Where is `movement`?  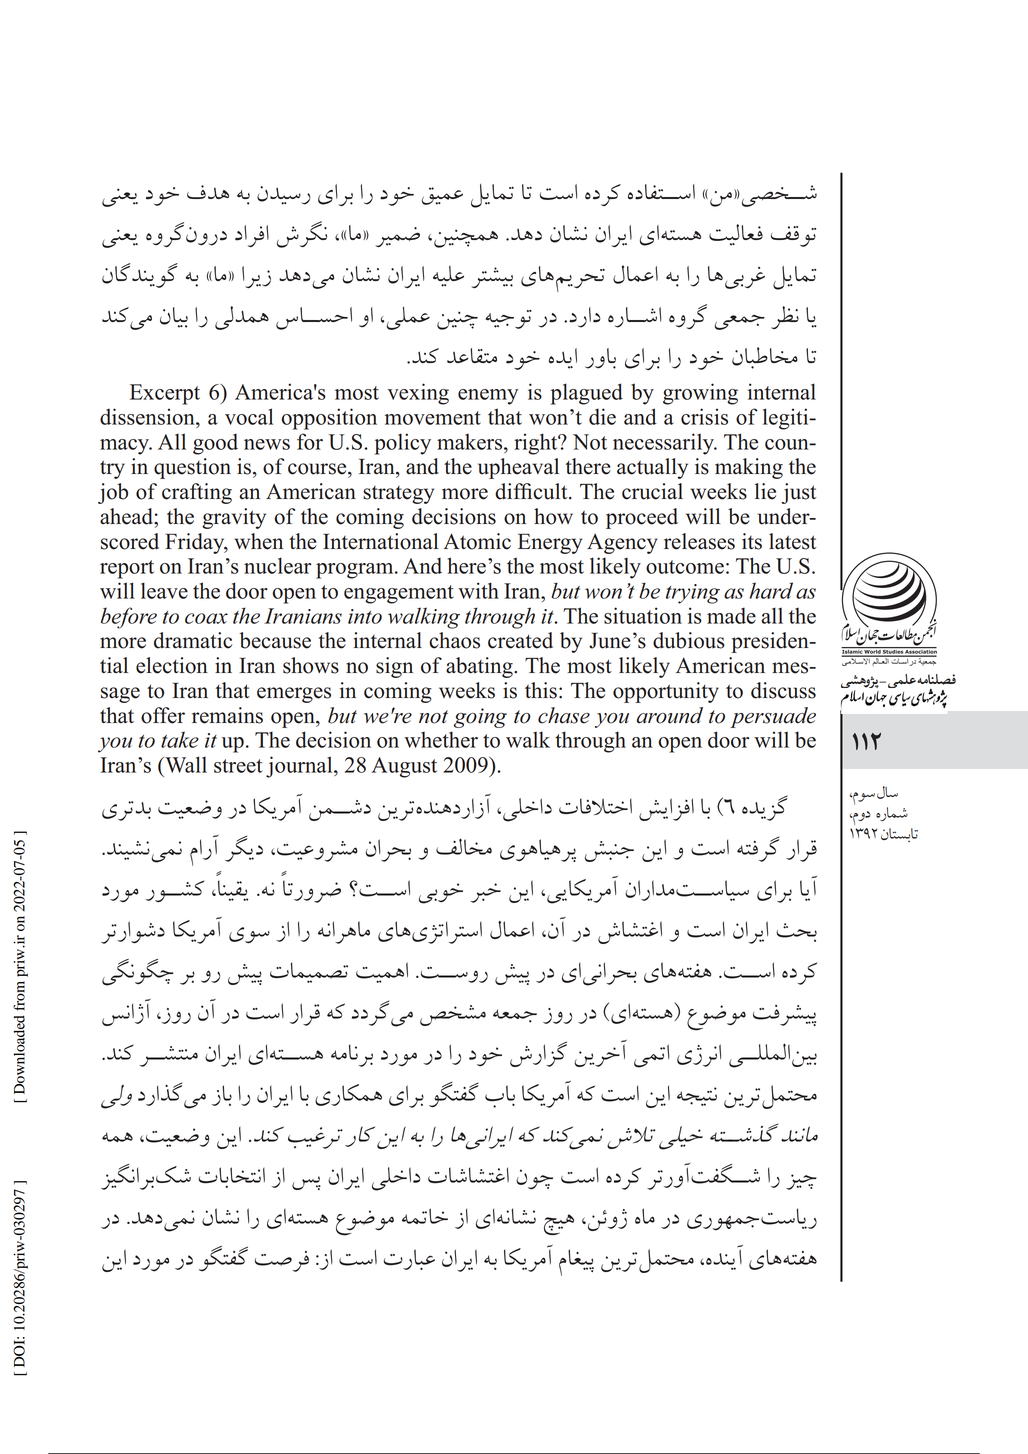
movement is located at coordinates (433, 418).
